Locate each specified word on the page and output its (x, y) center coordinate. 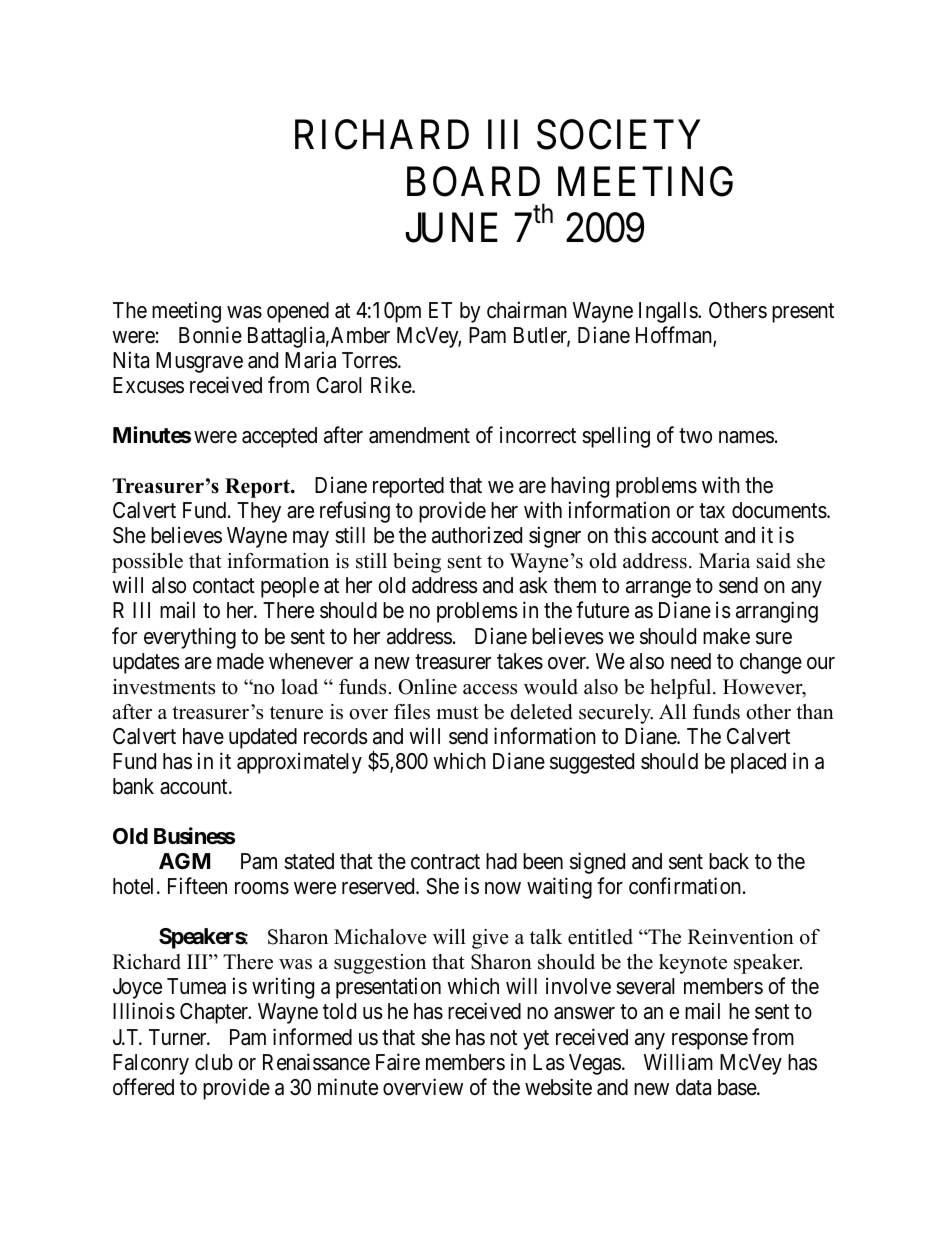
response (710, 1041)
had (501, 861)
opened (298, 312)
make (726, 636)
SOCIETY (618, 135)
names (746, 437)
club (214, 1062)
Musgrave (199, 362)
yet (536, 1040)
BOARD (473, 181)
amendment (419, 435)
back (729, 861)
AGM (184, 861)
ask (533, 585)
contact (224, 586)
